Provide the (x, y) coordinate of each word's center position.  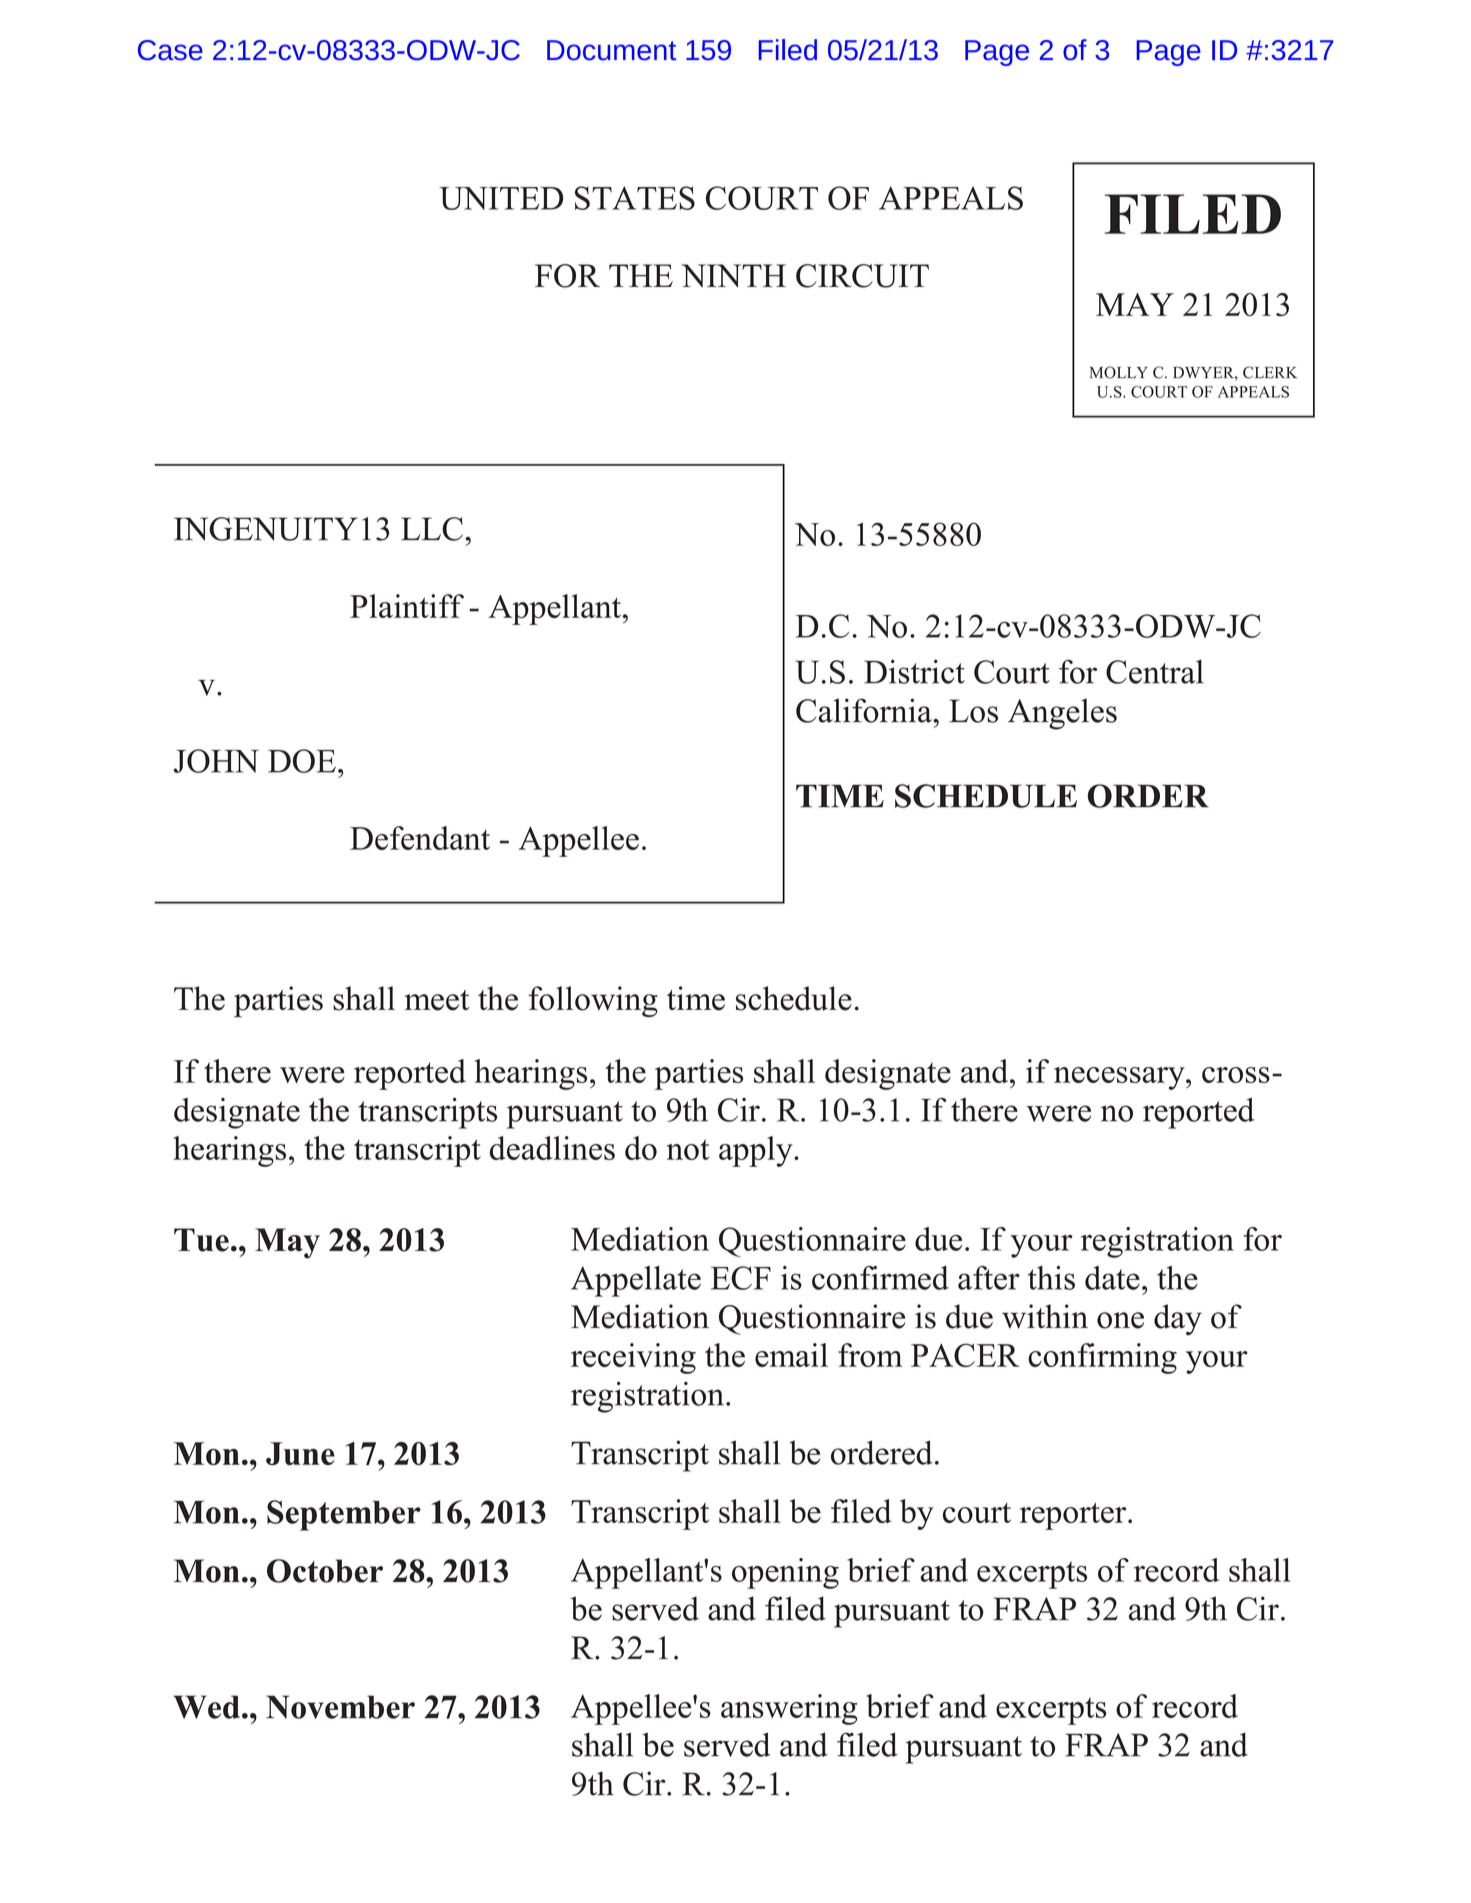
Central (1155, 671)
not (688, 1149)
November (340, 1707)
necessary (1120, 1078)
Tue (201, 1240)
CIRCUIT (862, 276)
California (865, 710)
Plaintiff (407, 606)
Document (611, 50)
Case (170, 50)
